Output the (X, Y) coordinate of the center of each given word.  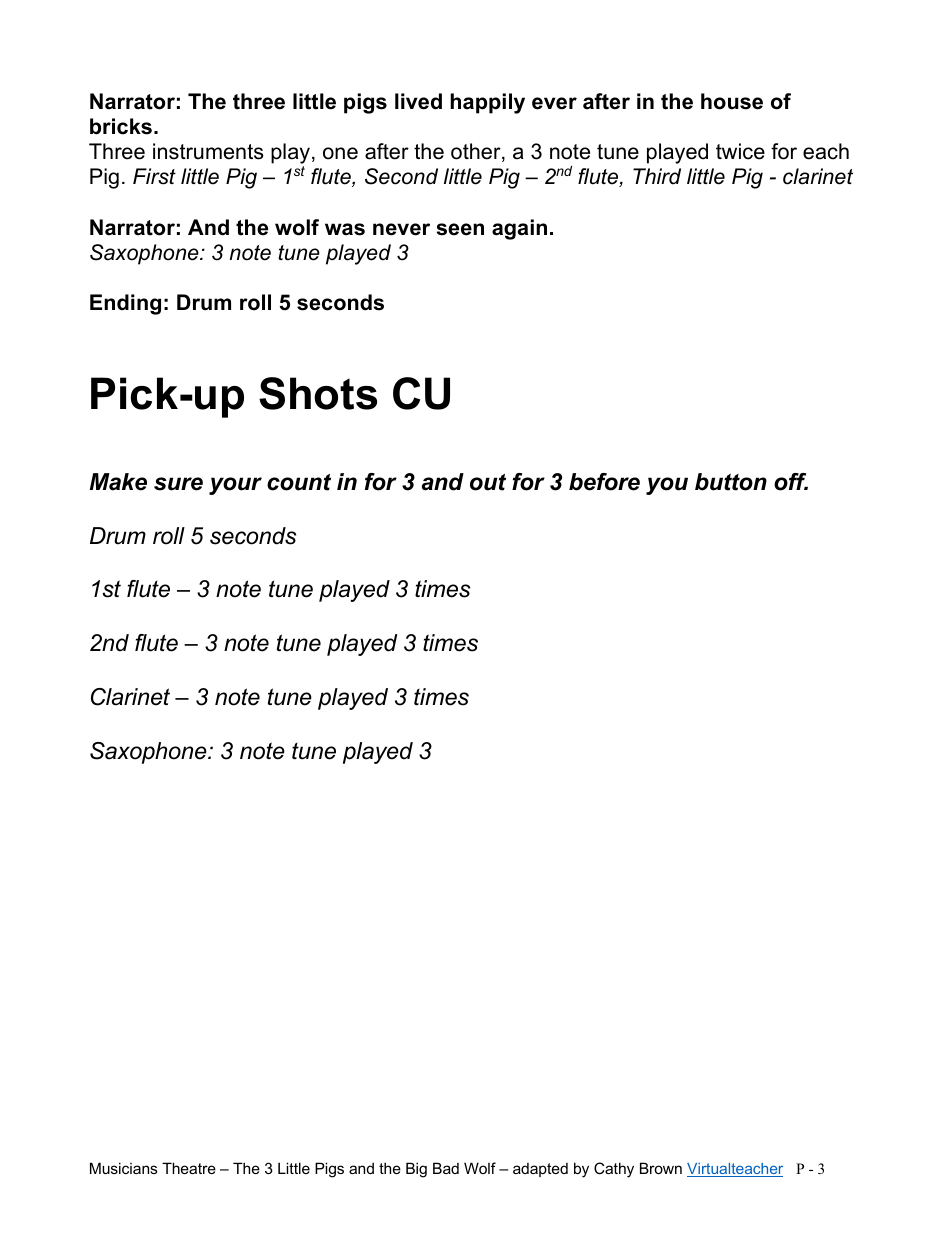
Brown (661, 1168)
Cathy (614, 1170)
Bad (446, 1168)
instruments (208, 151)
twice (740, 151)
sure (178, 484)
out (488, 482)
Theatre (189, 1168)
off (791, 482)
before (604, 482)
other (477, 152)
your (235, 486)
